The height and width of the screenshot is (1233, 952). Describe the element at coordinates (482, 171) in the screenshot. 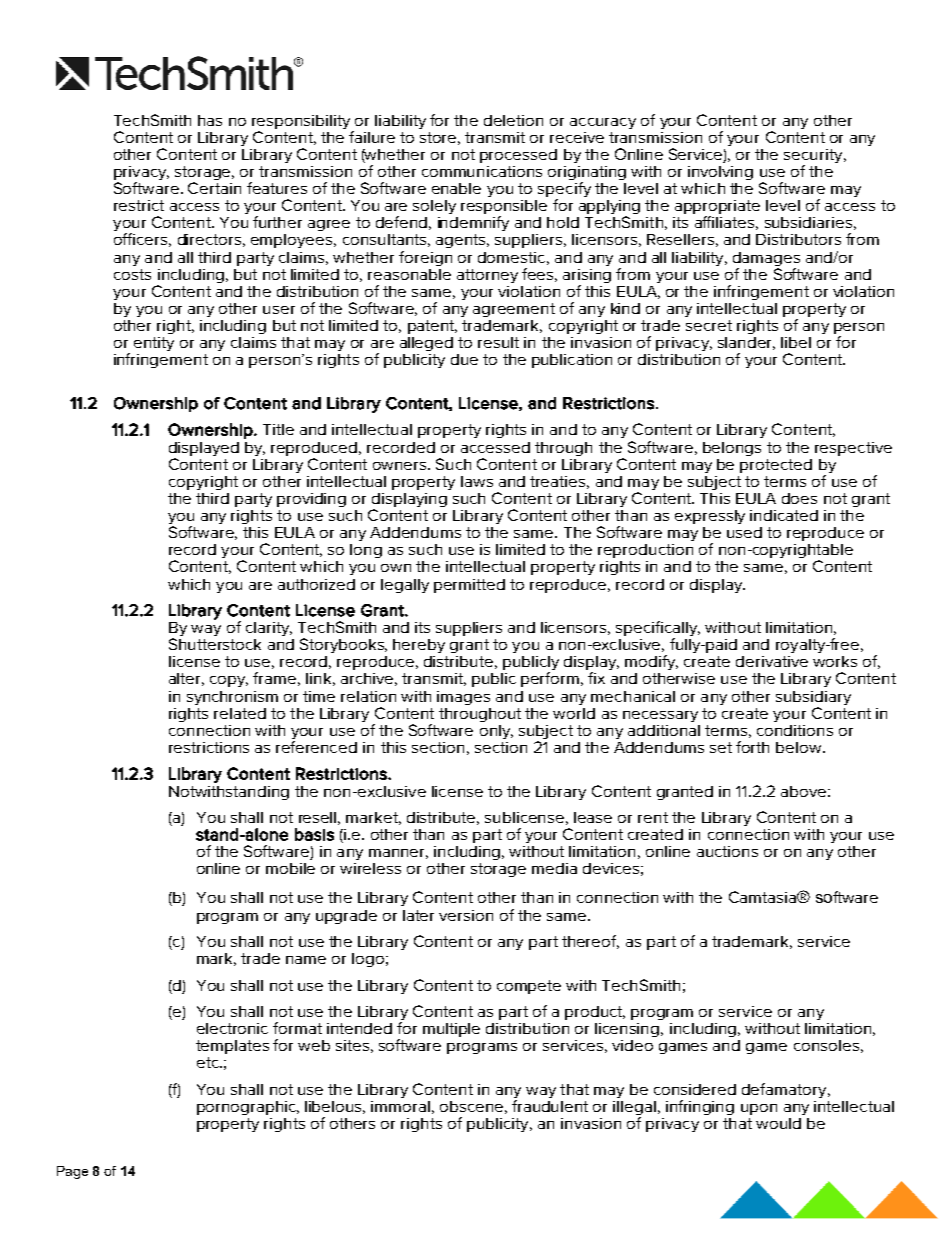

I see `communications` at that location.
